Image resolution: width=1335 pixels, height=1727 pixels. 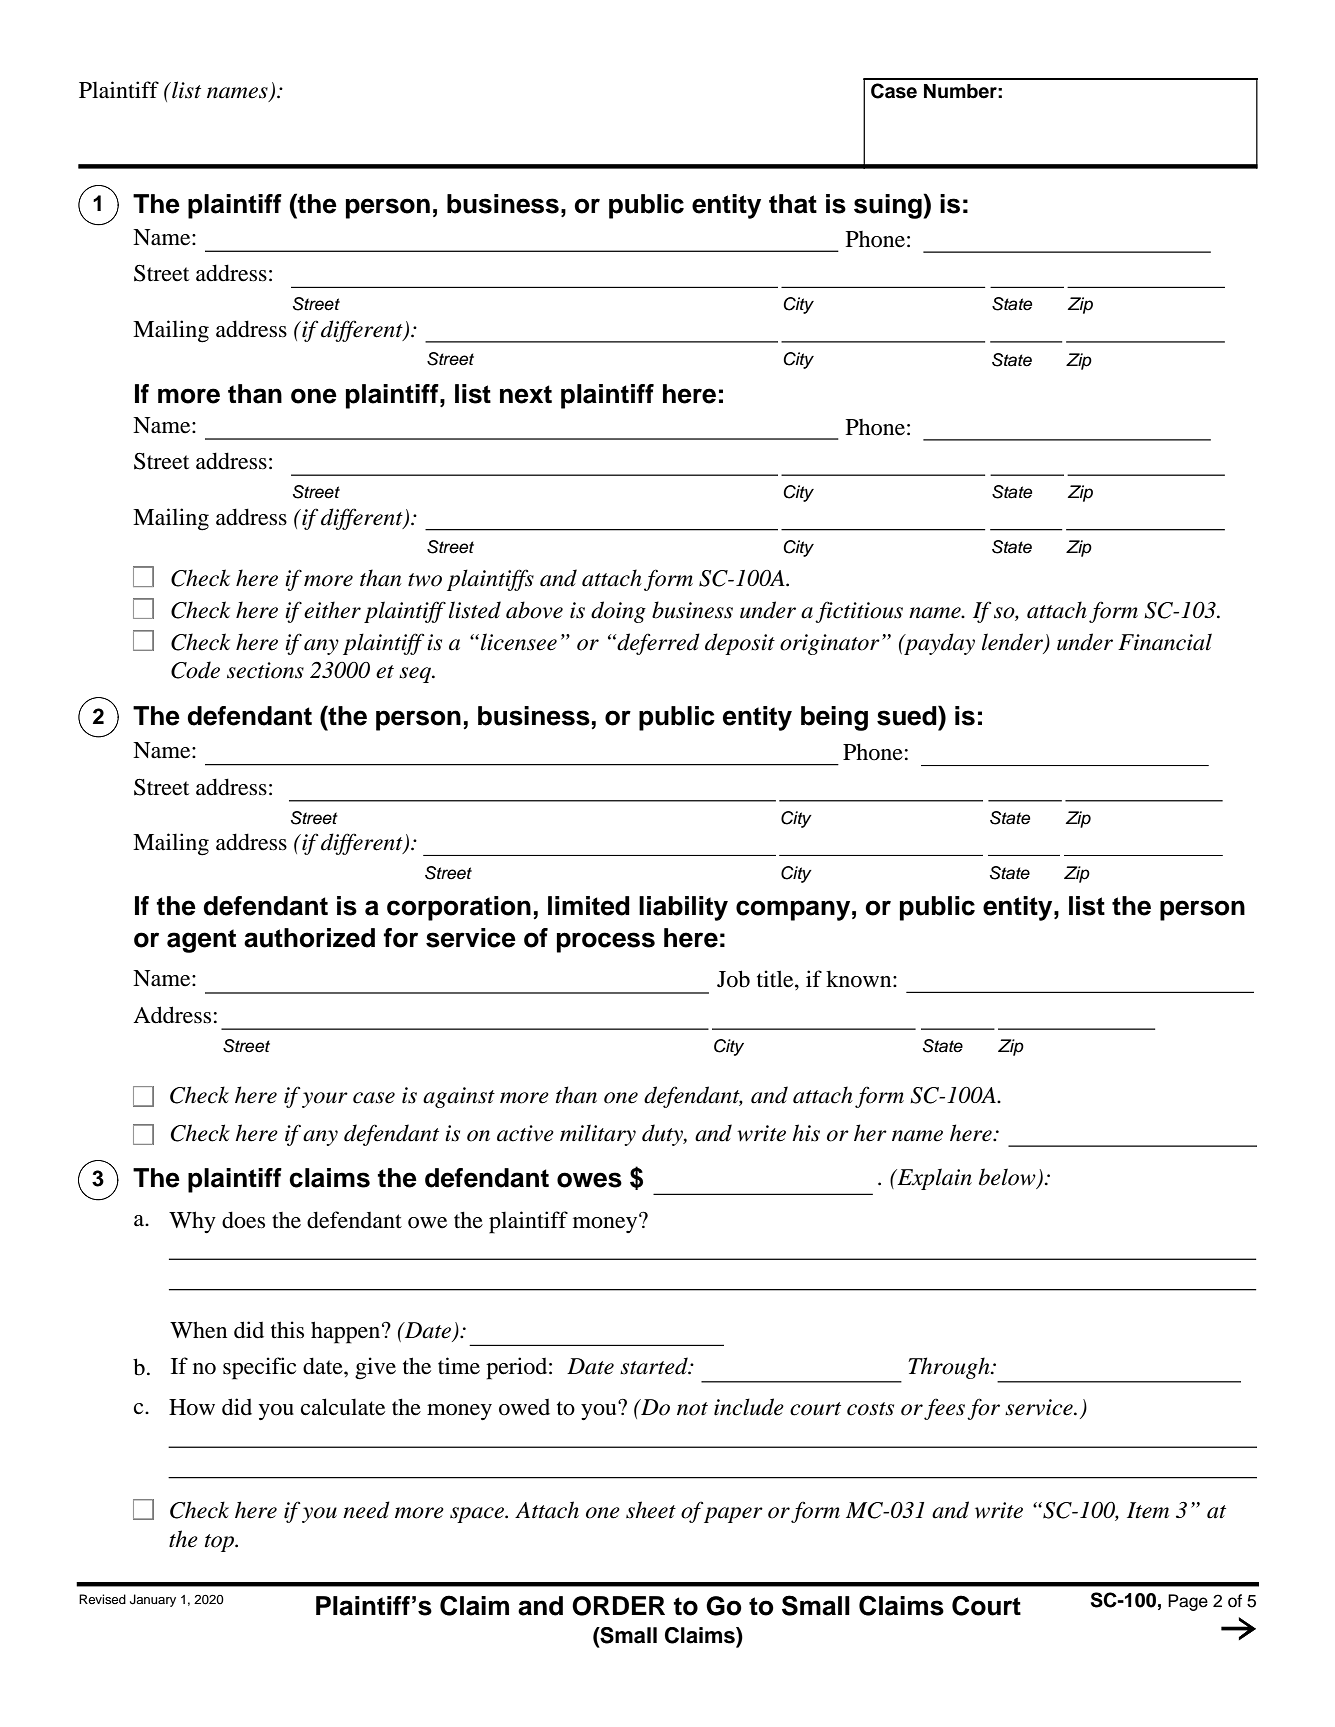 What do you see at coordinates (526, 394) in the document?
I see `next` at bounding box center [526, 394].
